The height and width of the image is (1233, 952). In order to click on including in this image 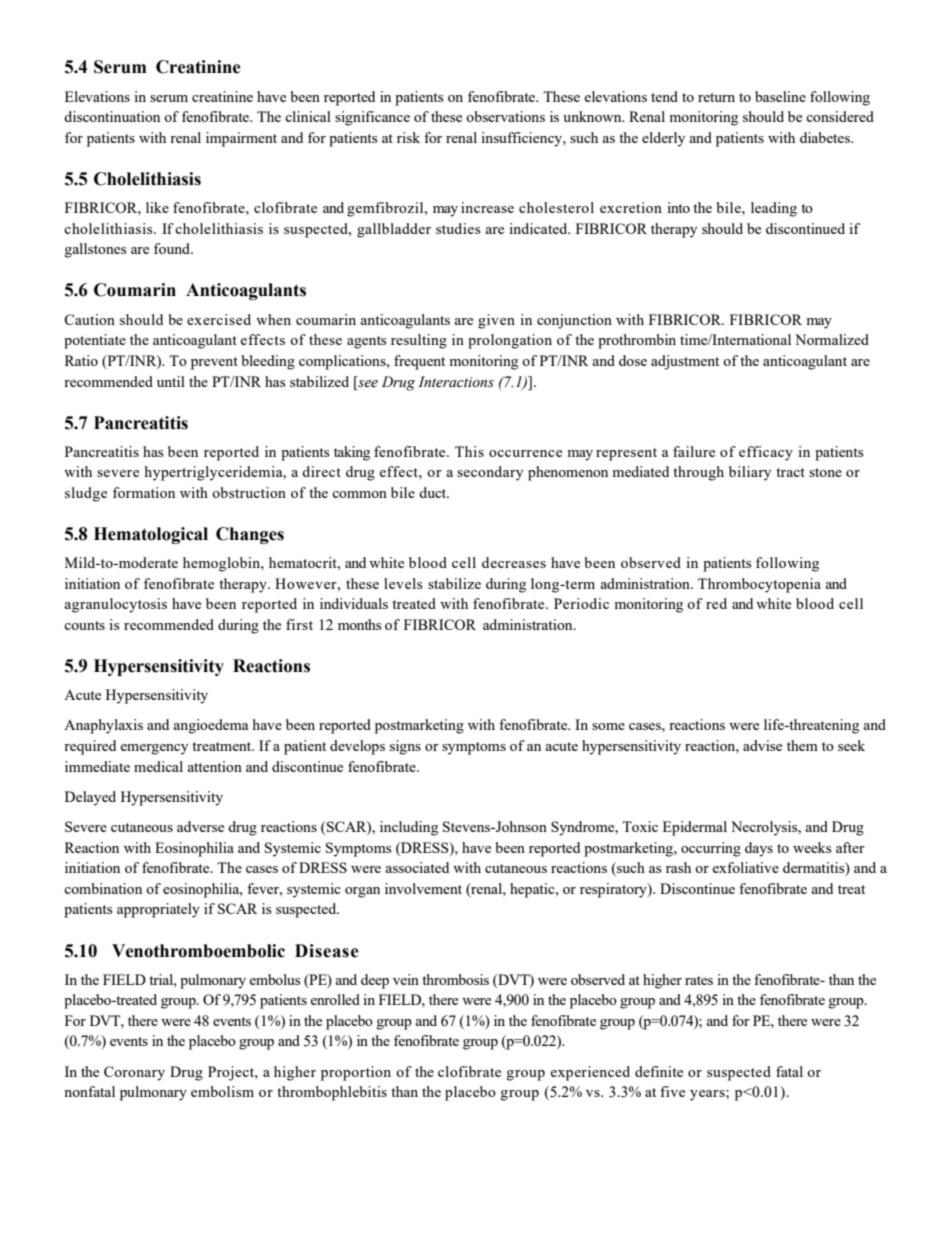, I will do `click(409, 828)`.
